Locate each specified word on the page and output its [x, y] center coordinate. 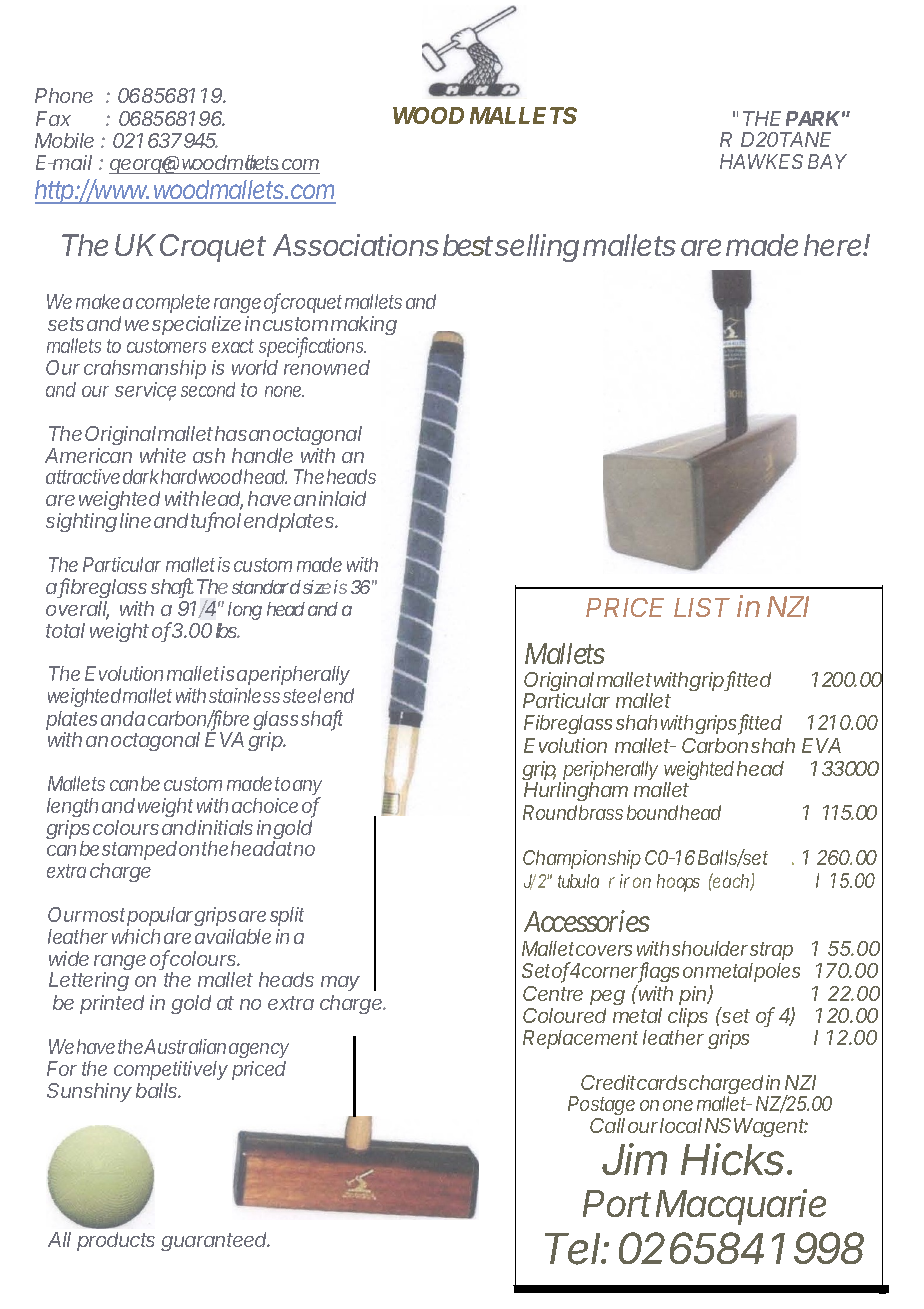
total [65, 630]
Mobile [64, 140]
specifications [312, 347]
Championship [582, 859]
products [116, 1241]
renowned [327, 367]
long [245, 611]
